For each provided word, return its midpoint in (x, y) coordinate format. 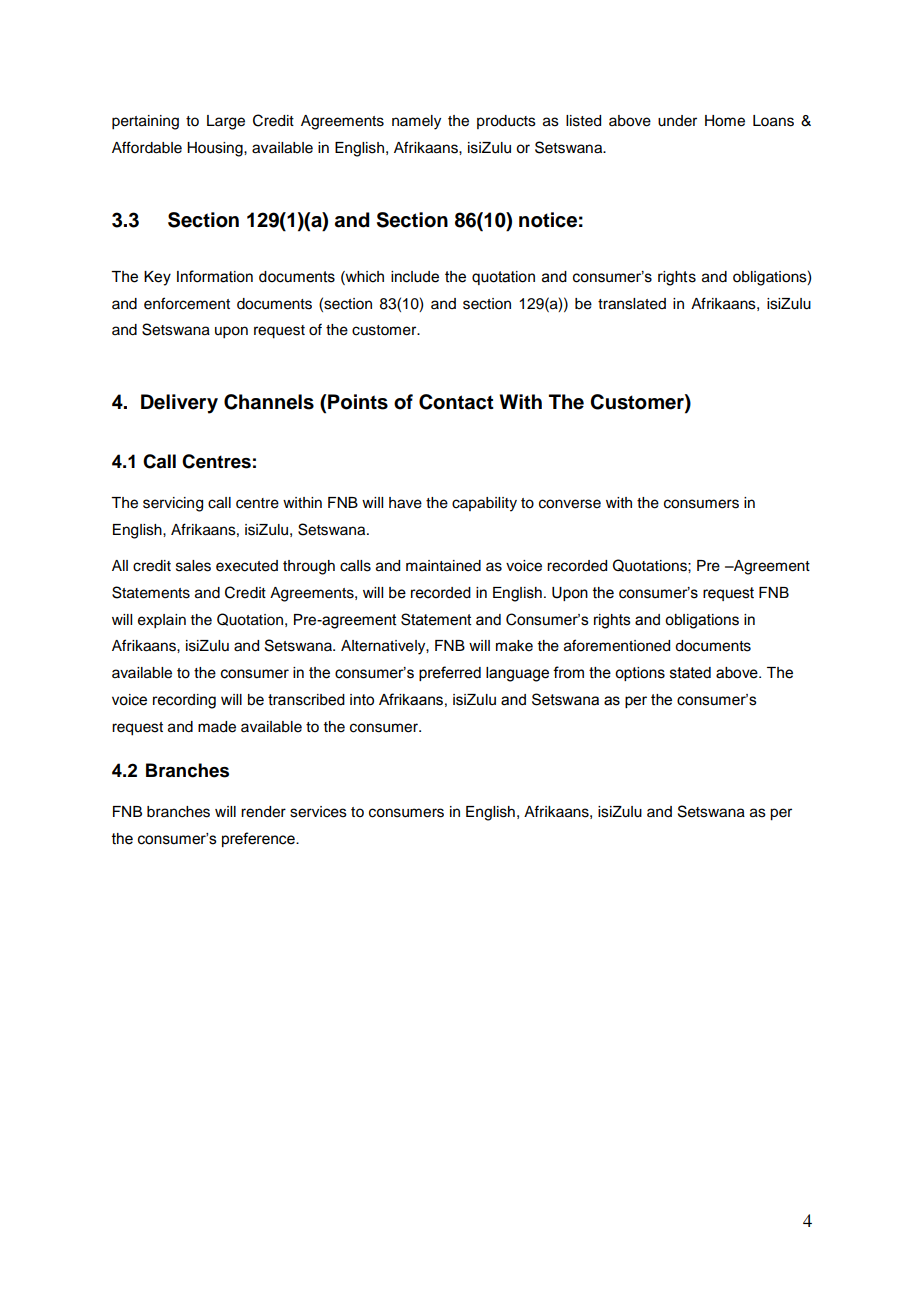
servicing (173, 504)
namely (416, 122)
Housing (216, 149)
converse (570, 504)
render (263, 812)
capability (484, 504)
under (677, 121)
